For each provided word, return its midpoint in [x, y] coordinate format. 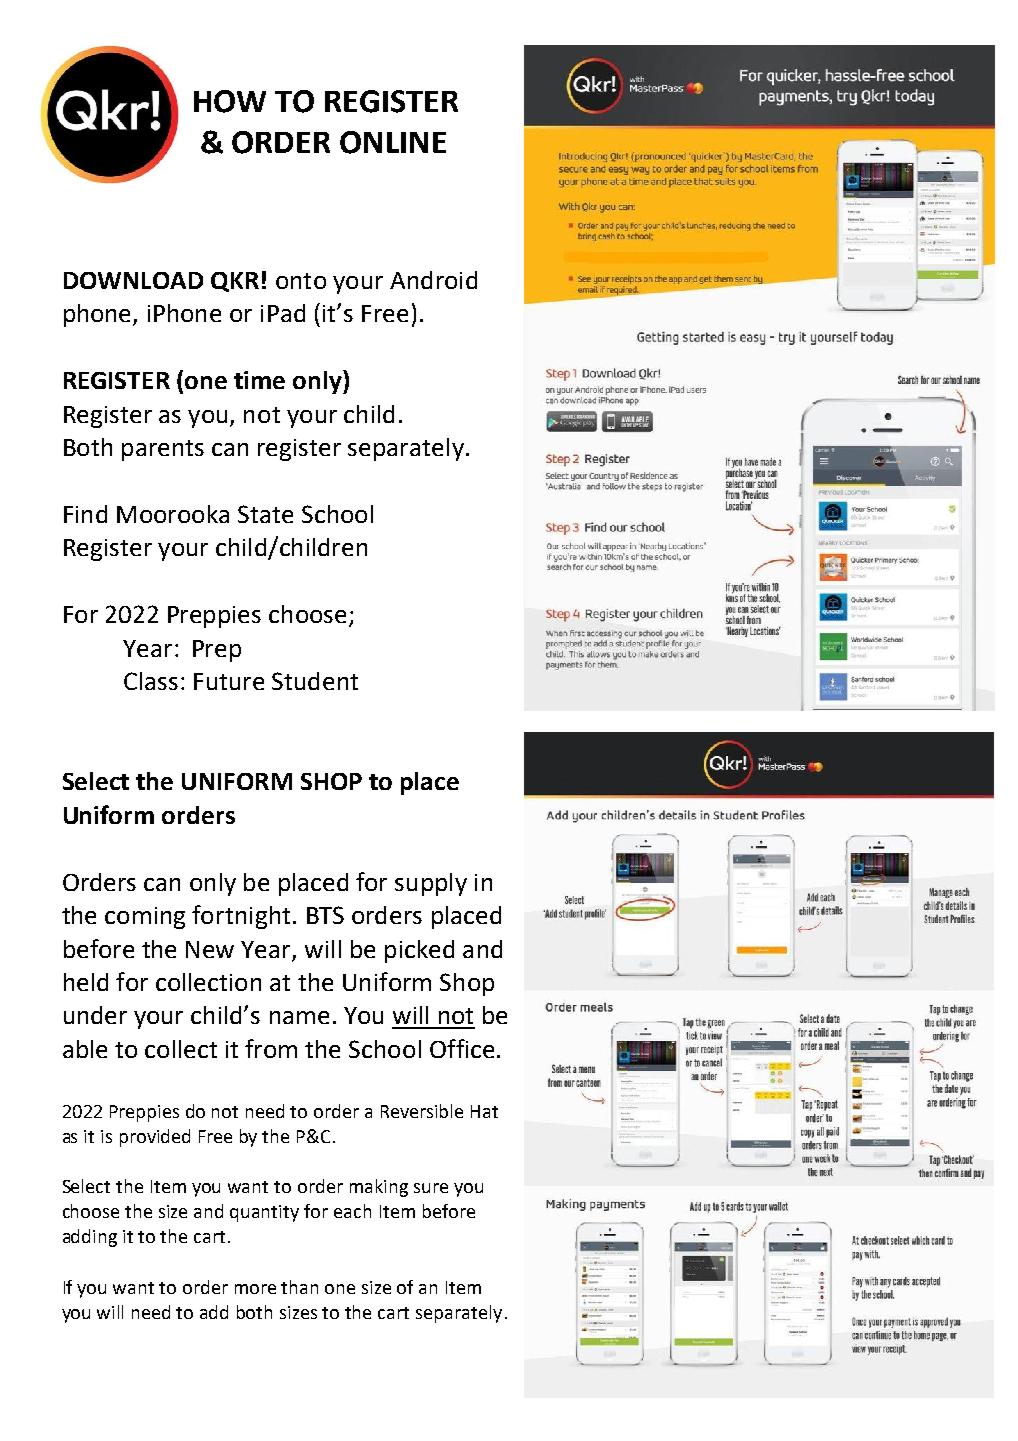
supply [431, 884]
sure [431, 1188]
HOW [230, 101]
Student [315, 681]
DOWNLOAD [133, 280]
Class [151, 681]
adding [90, 1238]
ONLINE [393, 142]
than [299, 1287]
